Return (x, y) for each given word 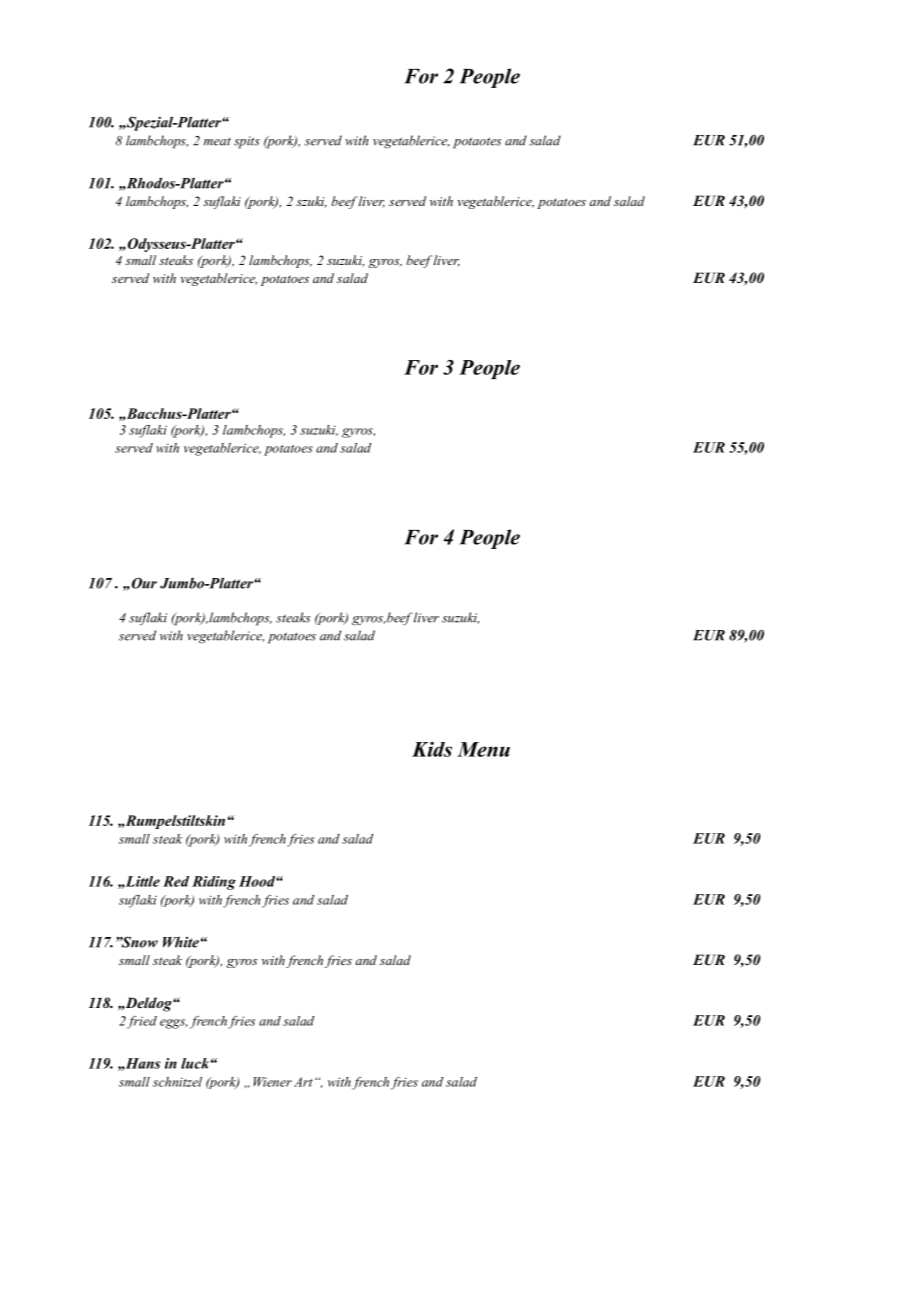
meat (217, 142)
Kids (432, 749)
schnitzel (177, 1082)
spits (247, 142)
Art (303, 1082)
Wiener (272, 1082)
